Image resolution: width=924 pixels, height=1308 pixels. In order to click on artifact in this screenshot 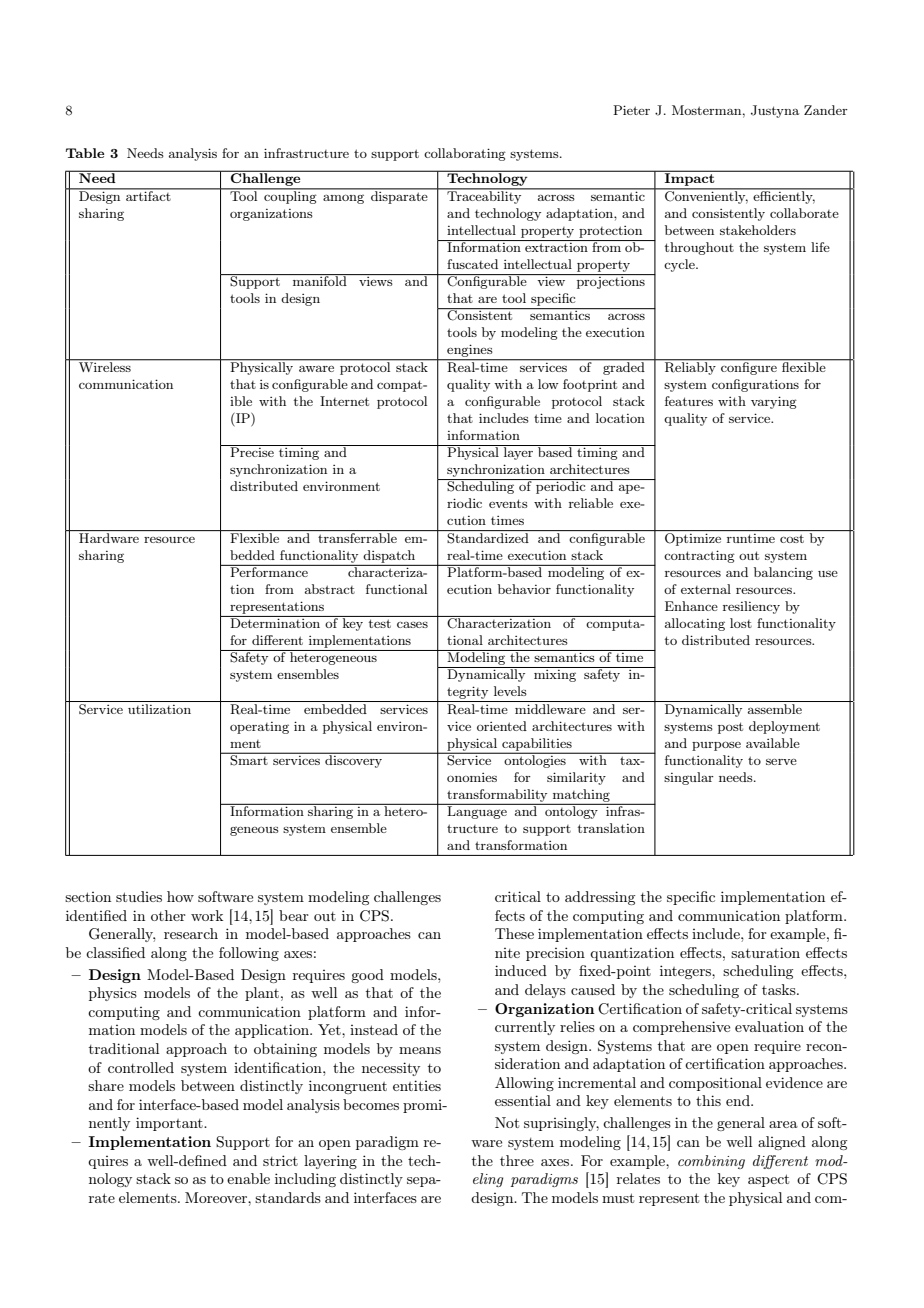, I will do `click(148, 195)`.
